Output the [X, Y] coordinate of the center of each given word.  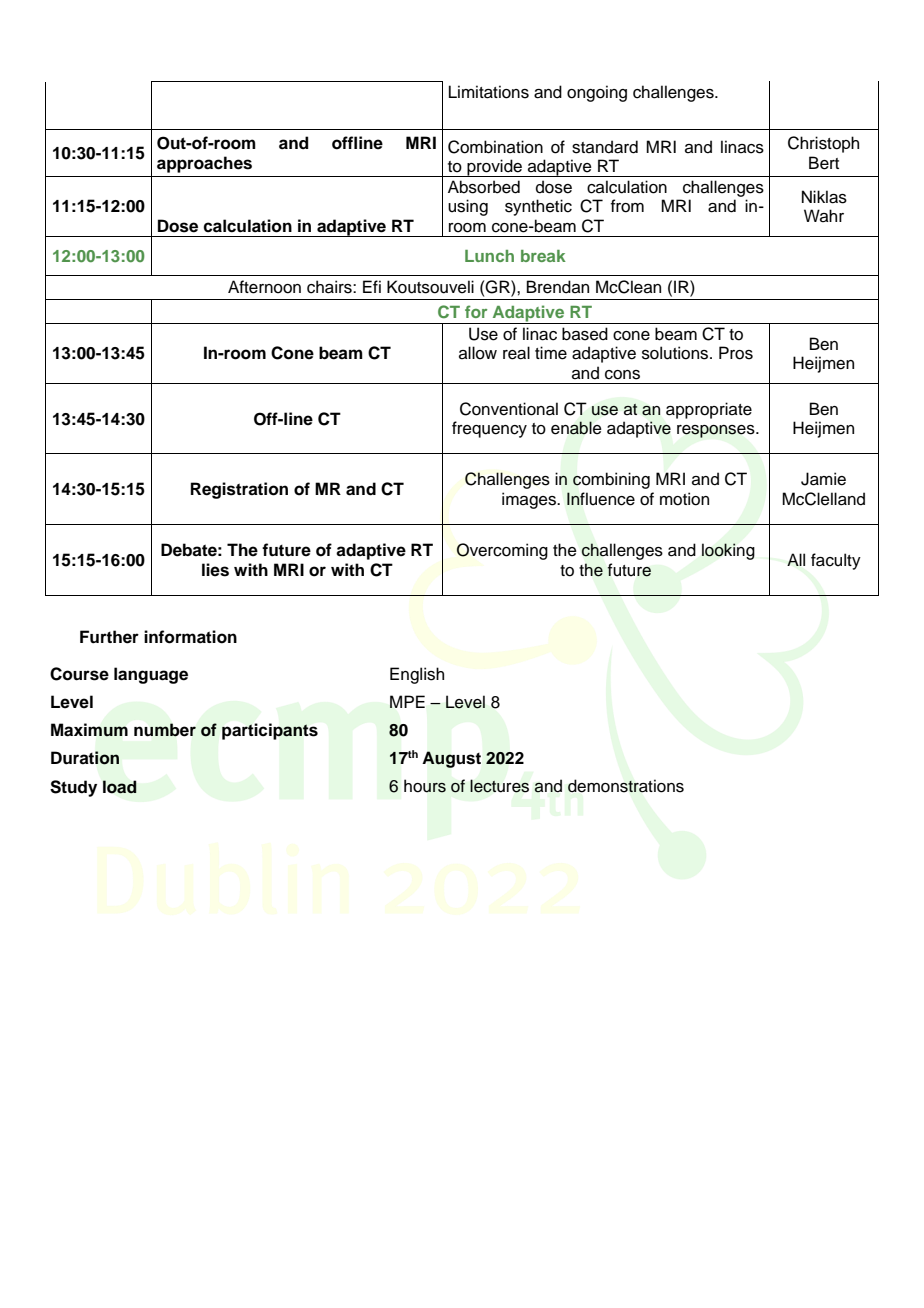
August [451, 759]
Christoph [823, 144]
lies [215, 570]
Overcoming [502, 551]
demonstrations [626, 786]
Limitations [489, 92]
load [119, 787]
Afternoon [264, 287]
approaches [204, 164]
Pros [736, 353]
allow [478, 353]
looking [728, 551]
